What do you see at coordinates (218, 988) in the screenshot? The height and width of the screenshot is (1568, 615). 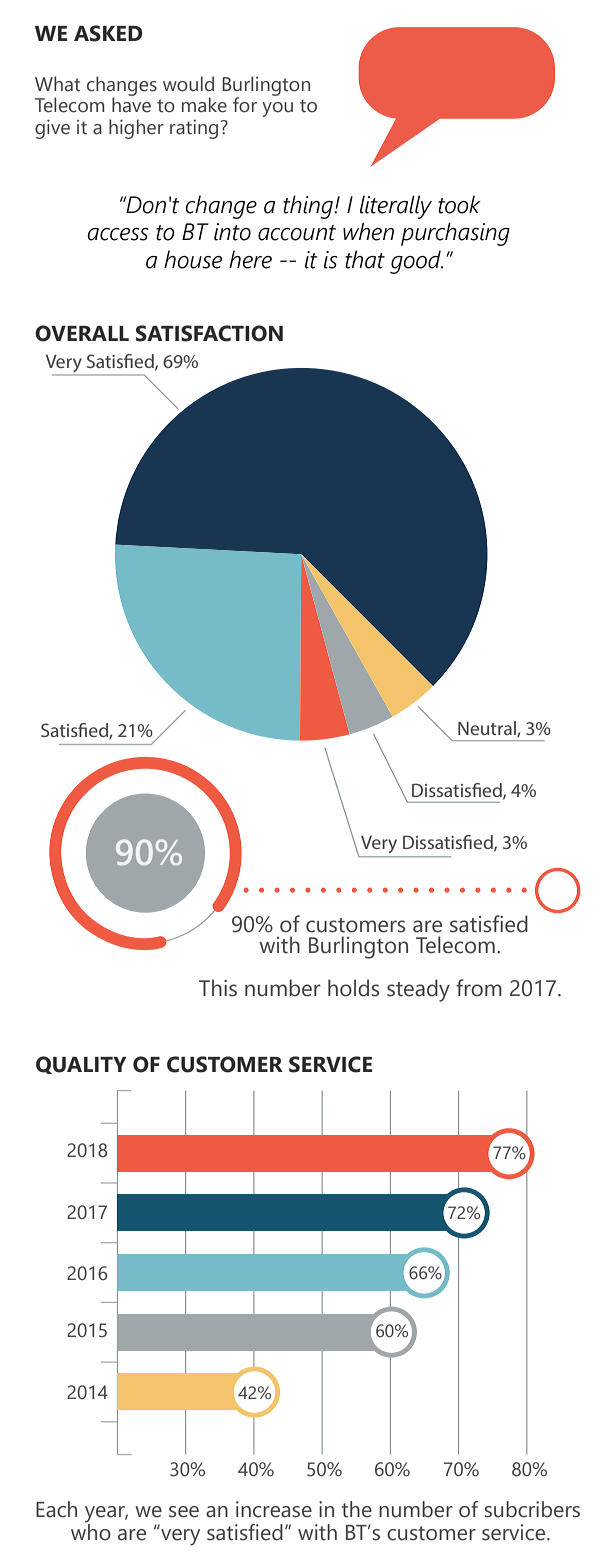 I see `This` at bounding box center [218, 988].
